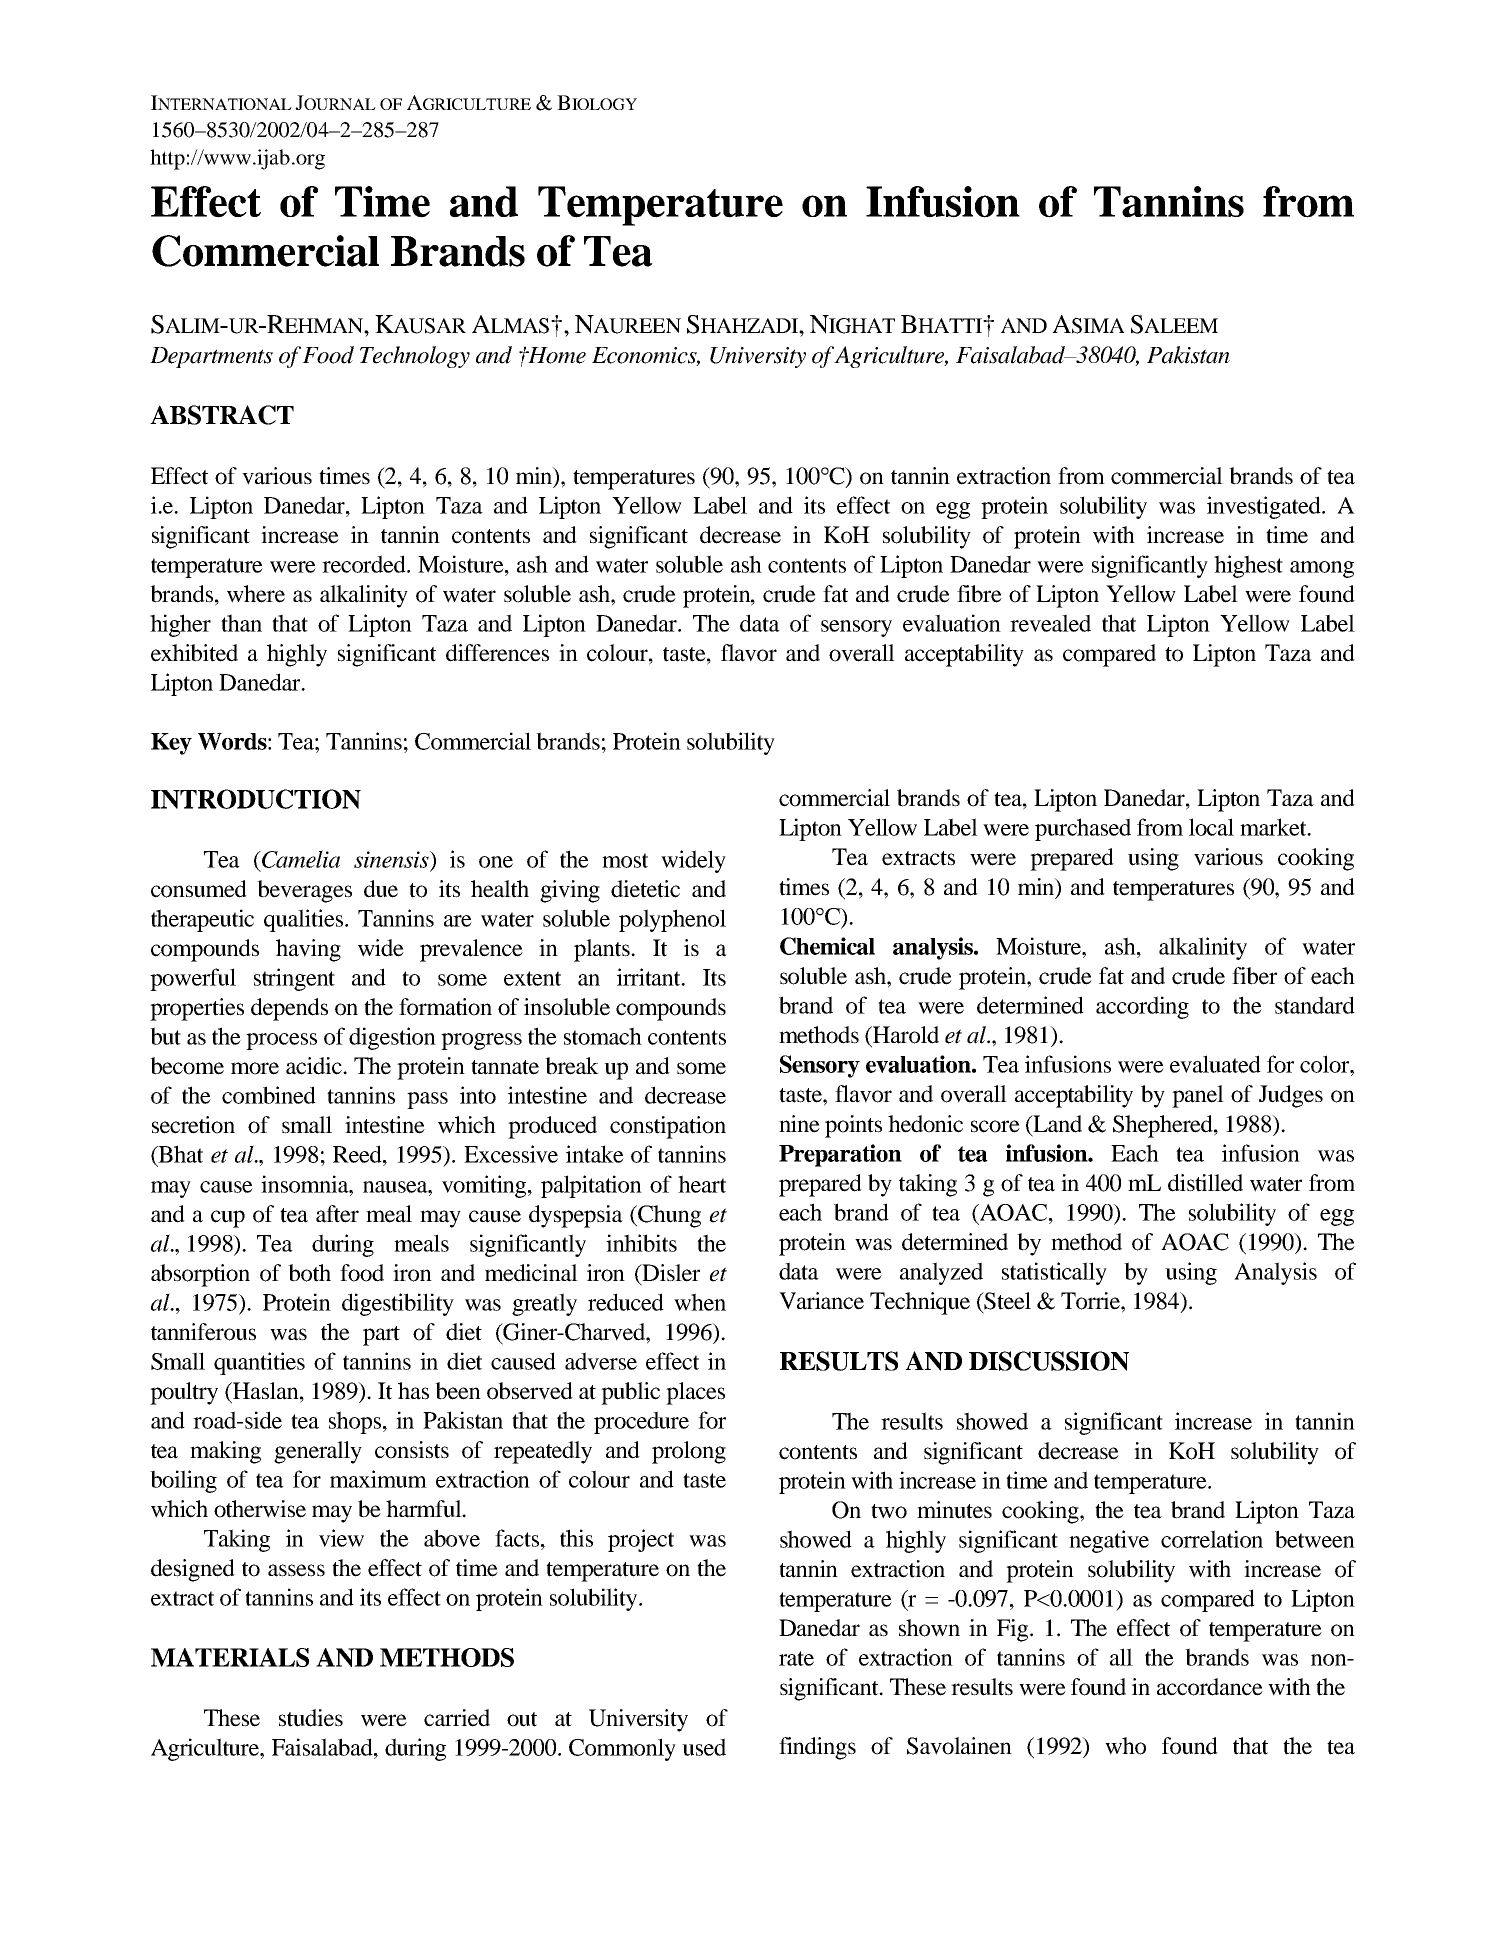 This image has height=1948, width=1505. Describe the element at coordinates (222, 415) in the image. I see `ABSTRACT` at that location.
